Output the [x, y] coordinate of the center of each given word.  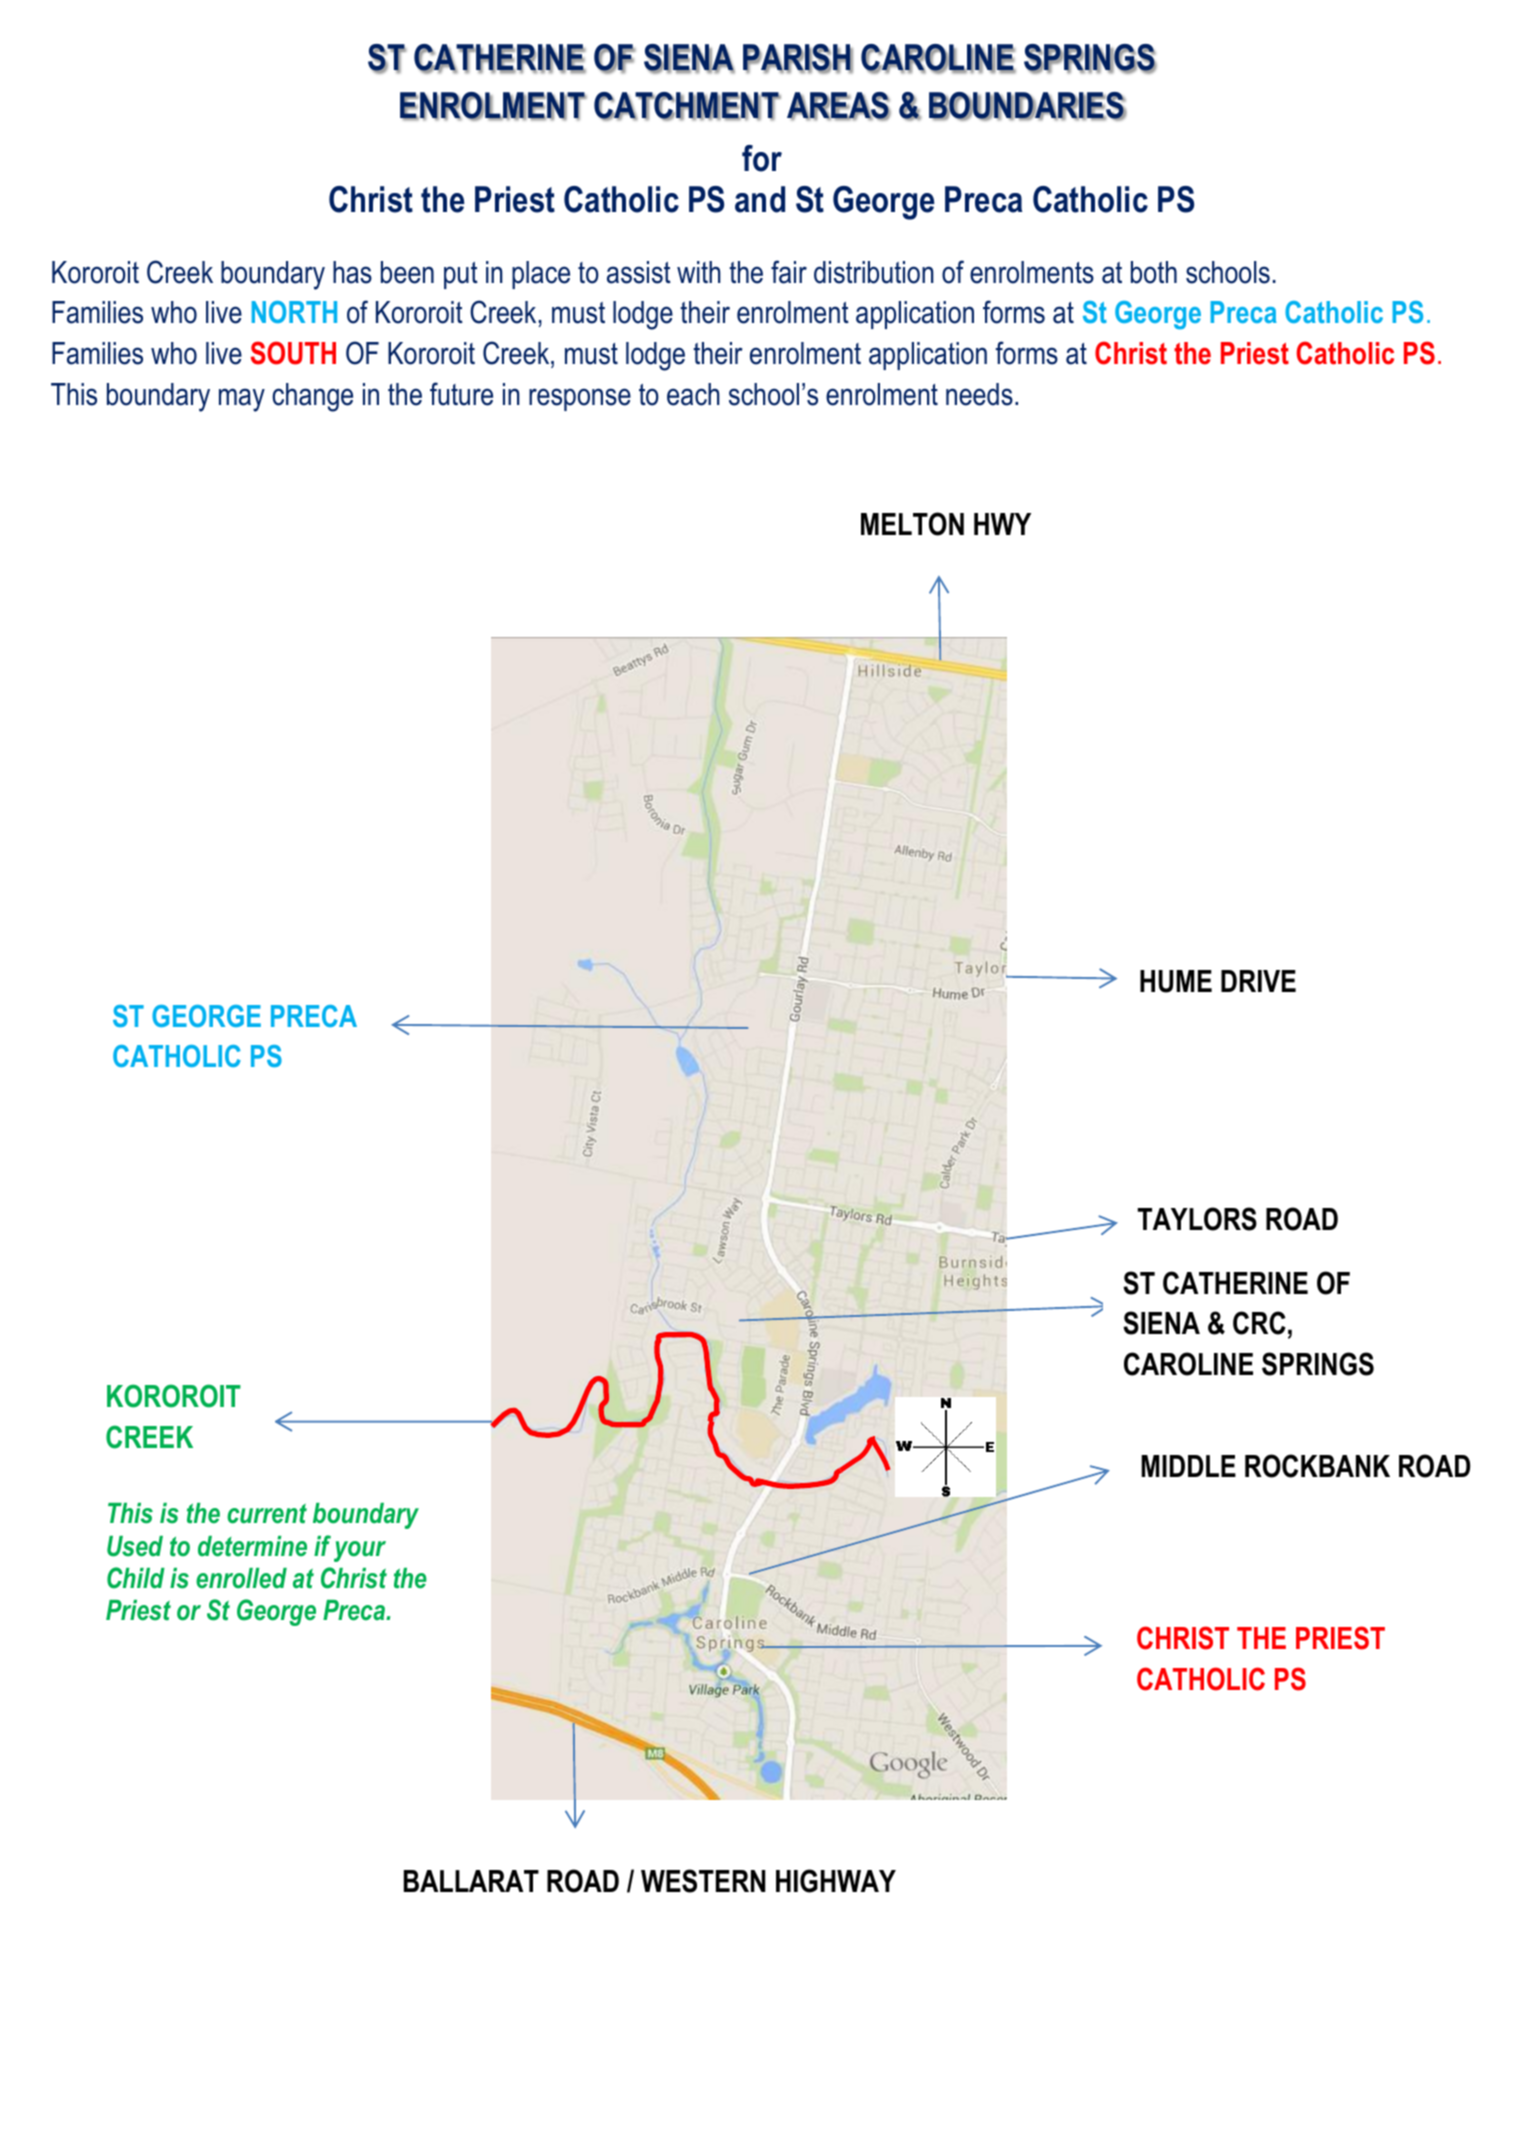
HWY [1002, 524]
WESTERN [703, 1881]
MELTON [912, 524]
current [267, 1513]
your [360, 1551]
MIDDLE [1188, 1466]
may [242, 400]
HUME [1176, 981]
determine [252, 1546]
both [1154, 272]
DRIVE [1258, 981]
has [352, 272]
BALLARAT [471, 1881]
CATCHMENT [687, 106]
